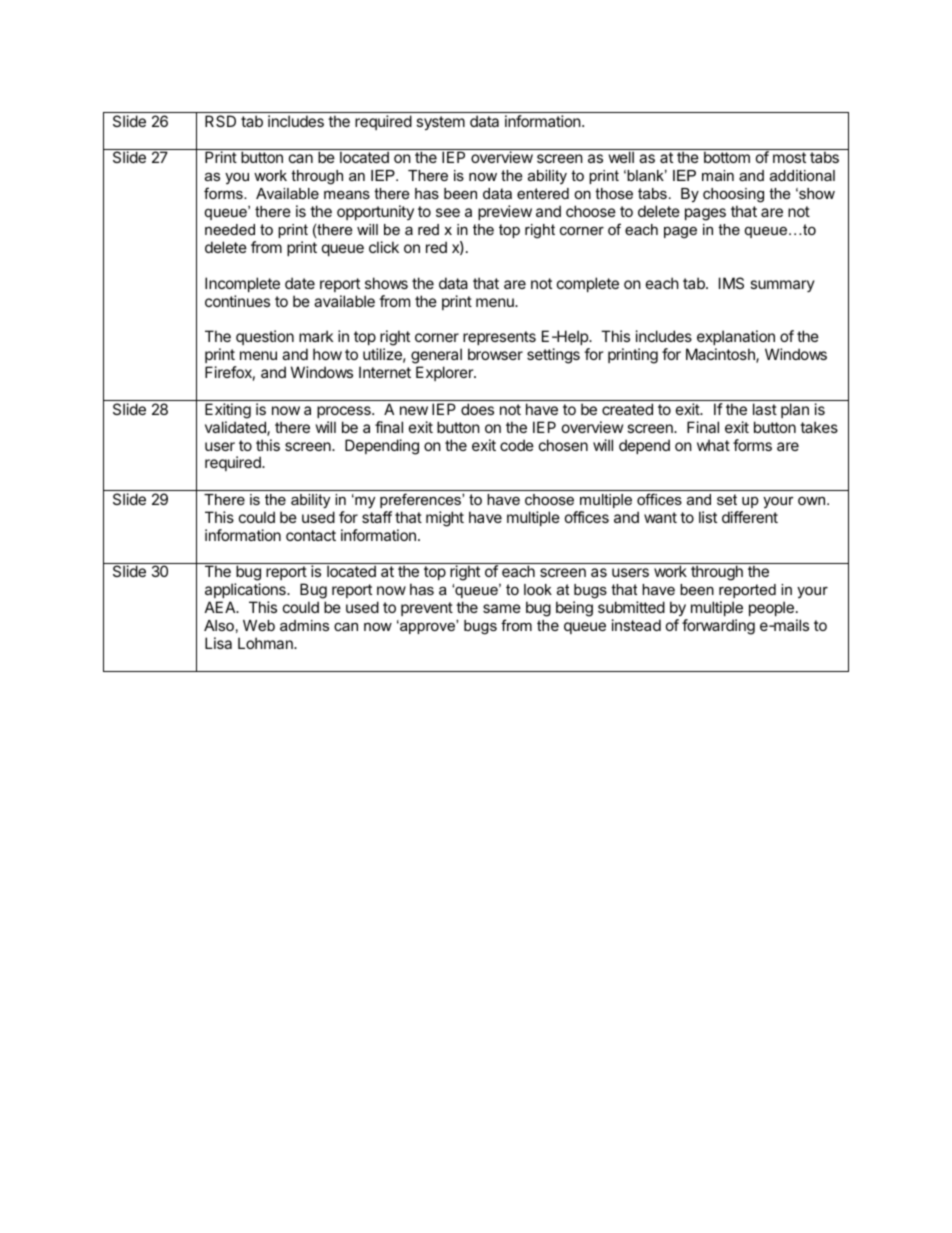 The width and height of the document is (952, 1233). Describe the element at coordinates (727, 157) in the document. I see `bottom` at that location.
